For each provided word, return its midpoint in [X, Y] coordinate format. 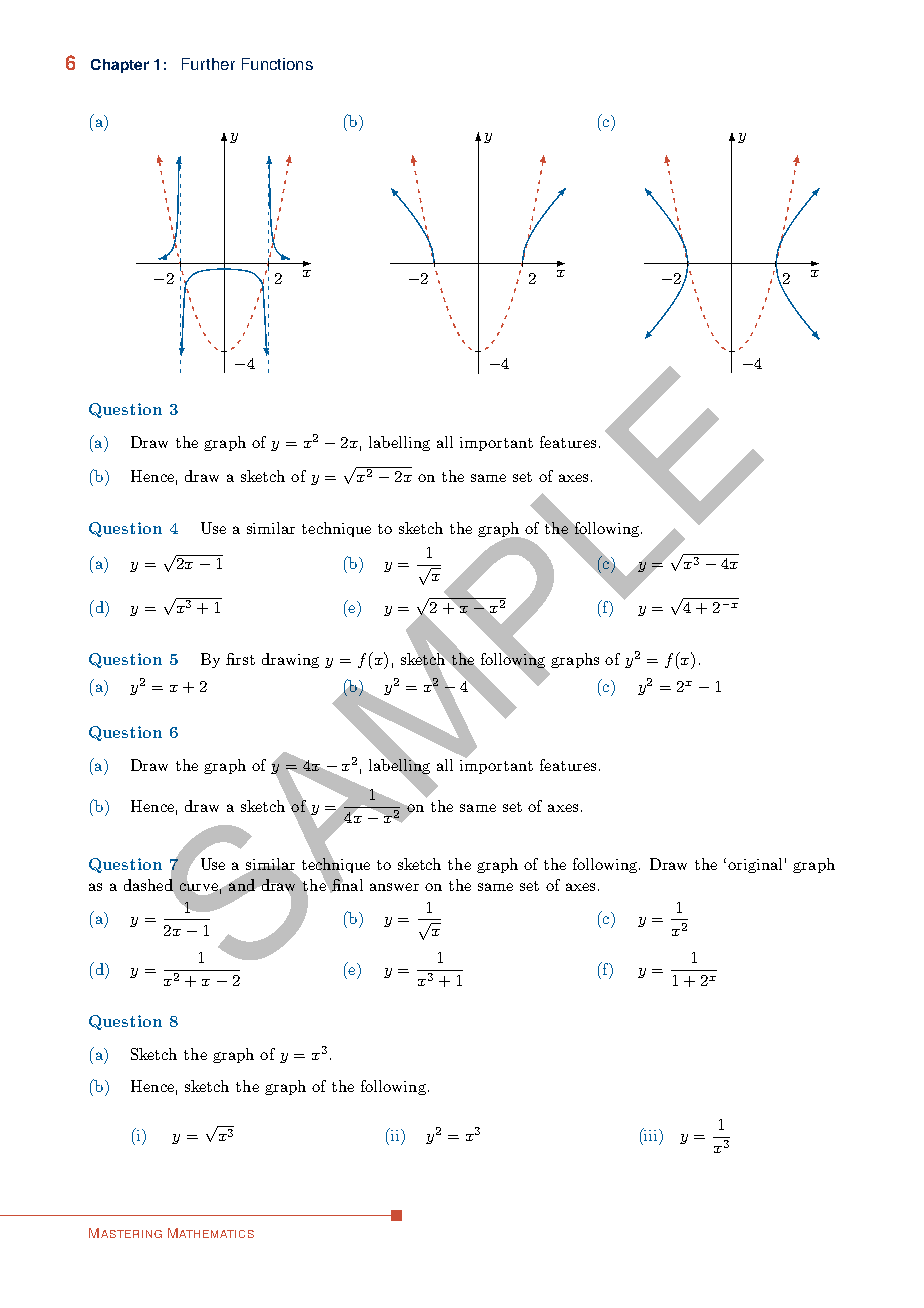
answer [394, 887]
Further [208, 64]
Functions [277, 64]
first [240, 659]
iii [651, 1134]
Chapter [120, 66]
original [755, 865]
